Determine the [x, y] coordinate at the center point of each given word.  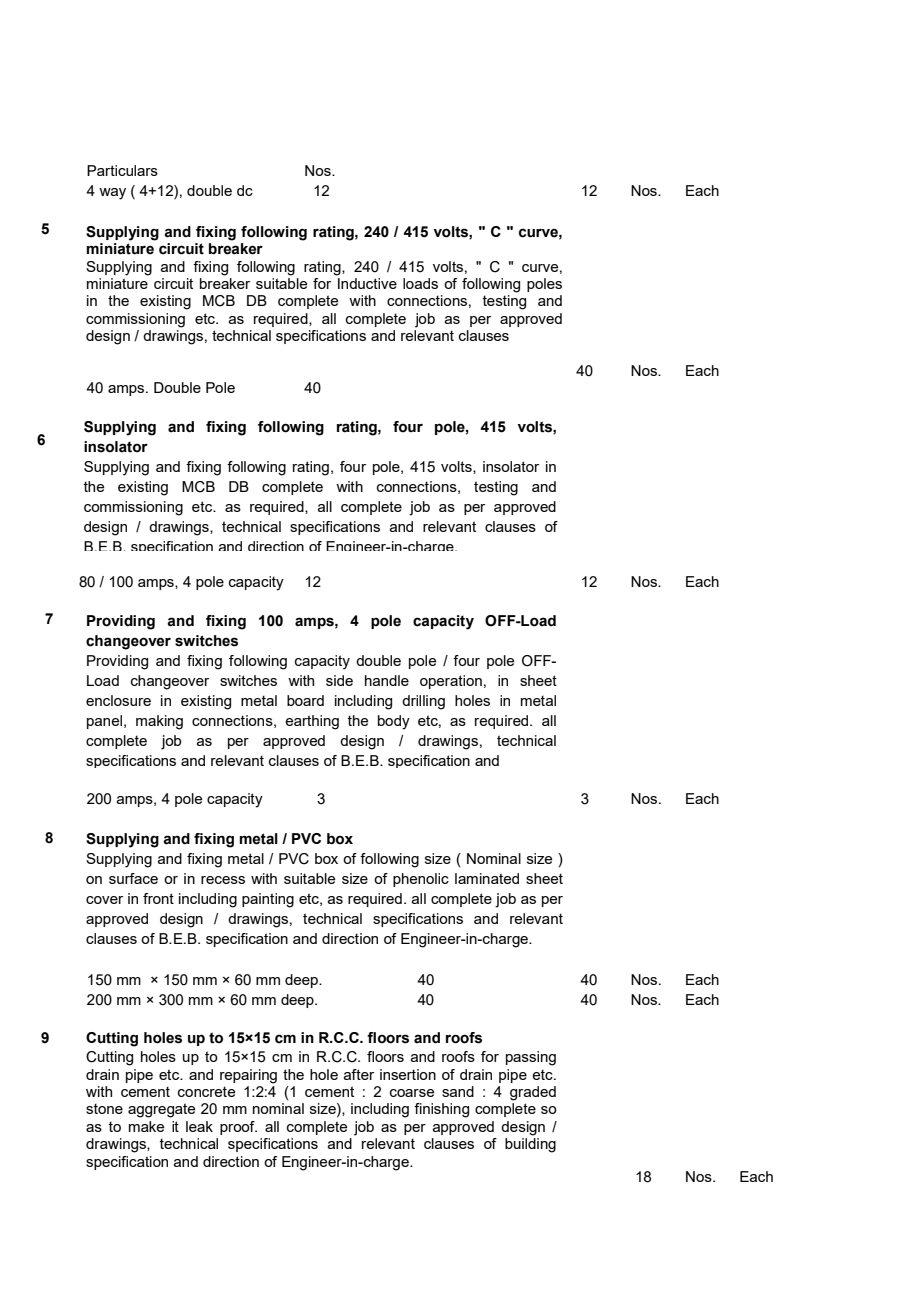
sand [458, 1091]
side [339, 680]
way [112, 194]
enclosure [118, 700]
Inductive [367, 283]
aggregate [161, 1110]
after [359, 1074]
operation [451, 682]
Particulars [122, 170]
